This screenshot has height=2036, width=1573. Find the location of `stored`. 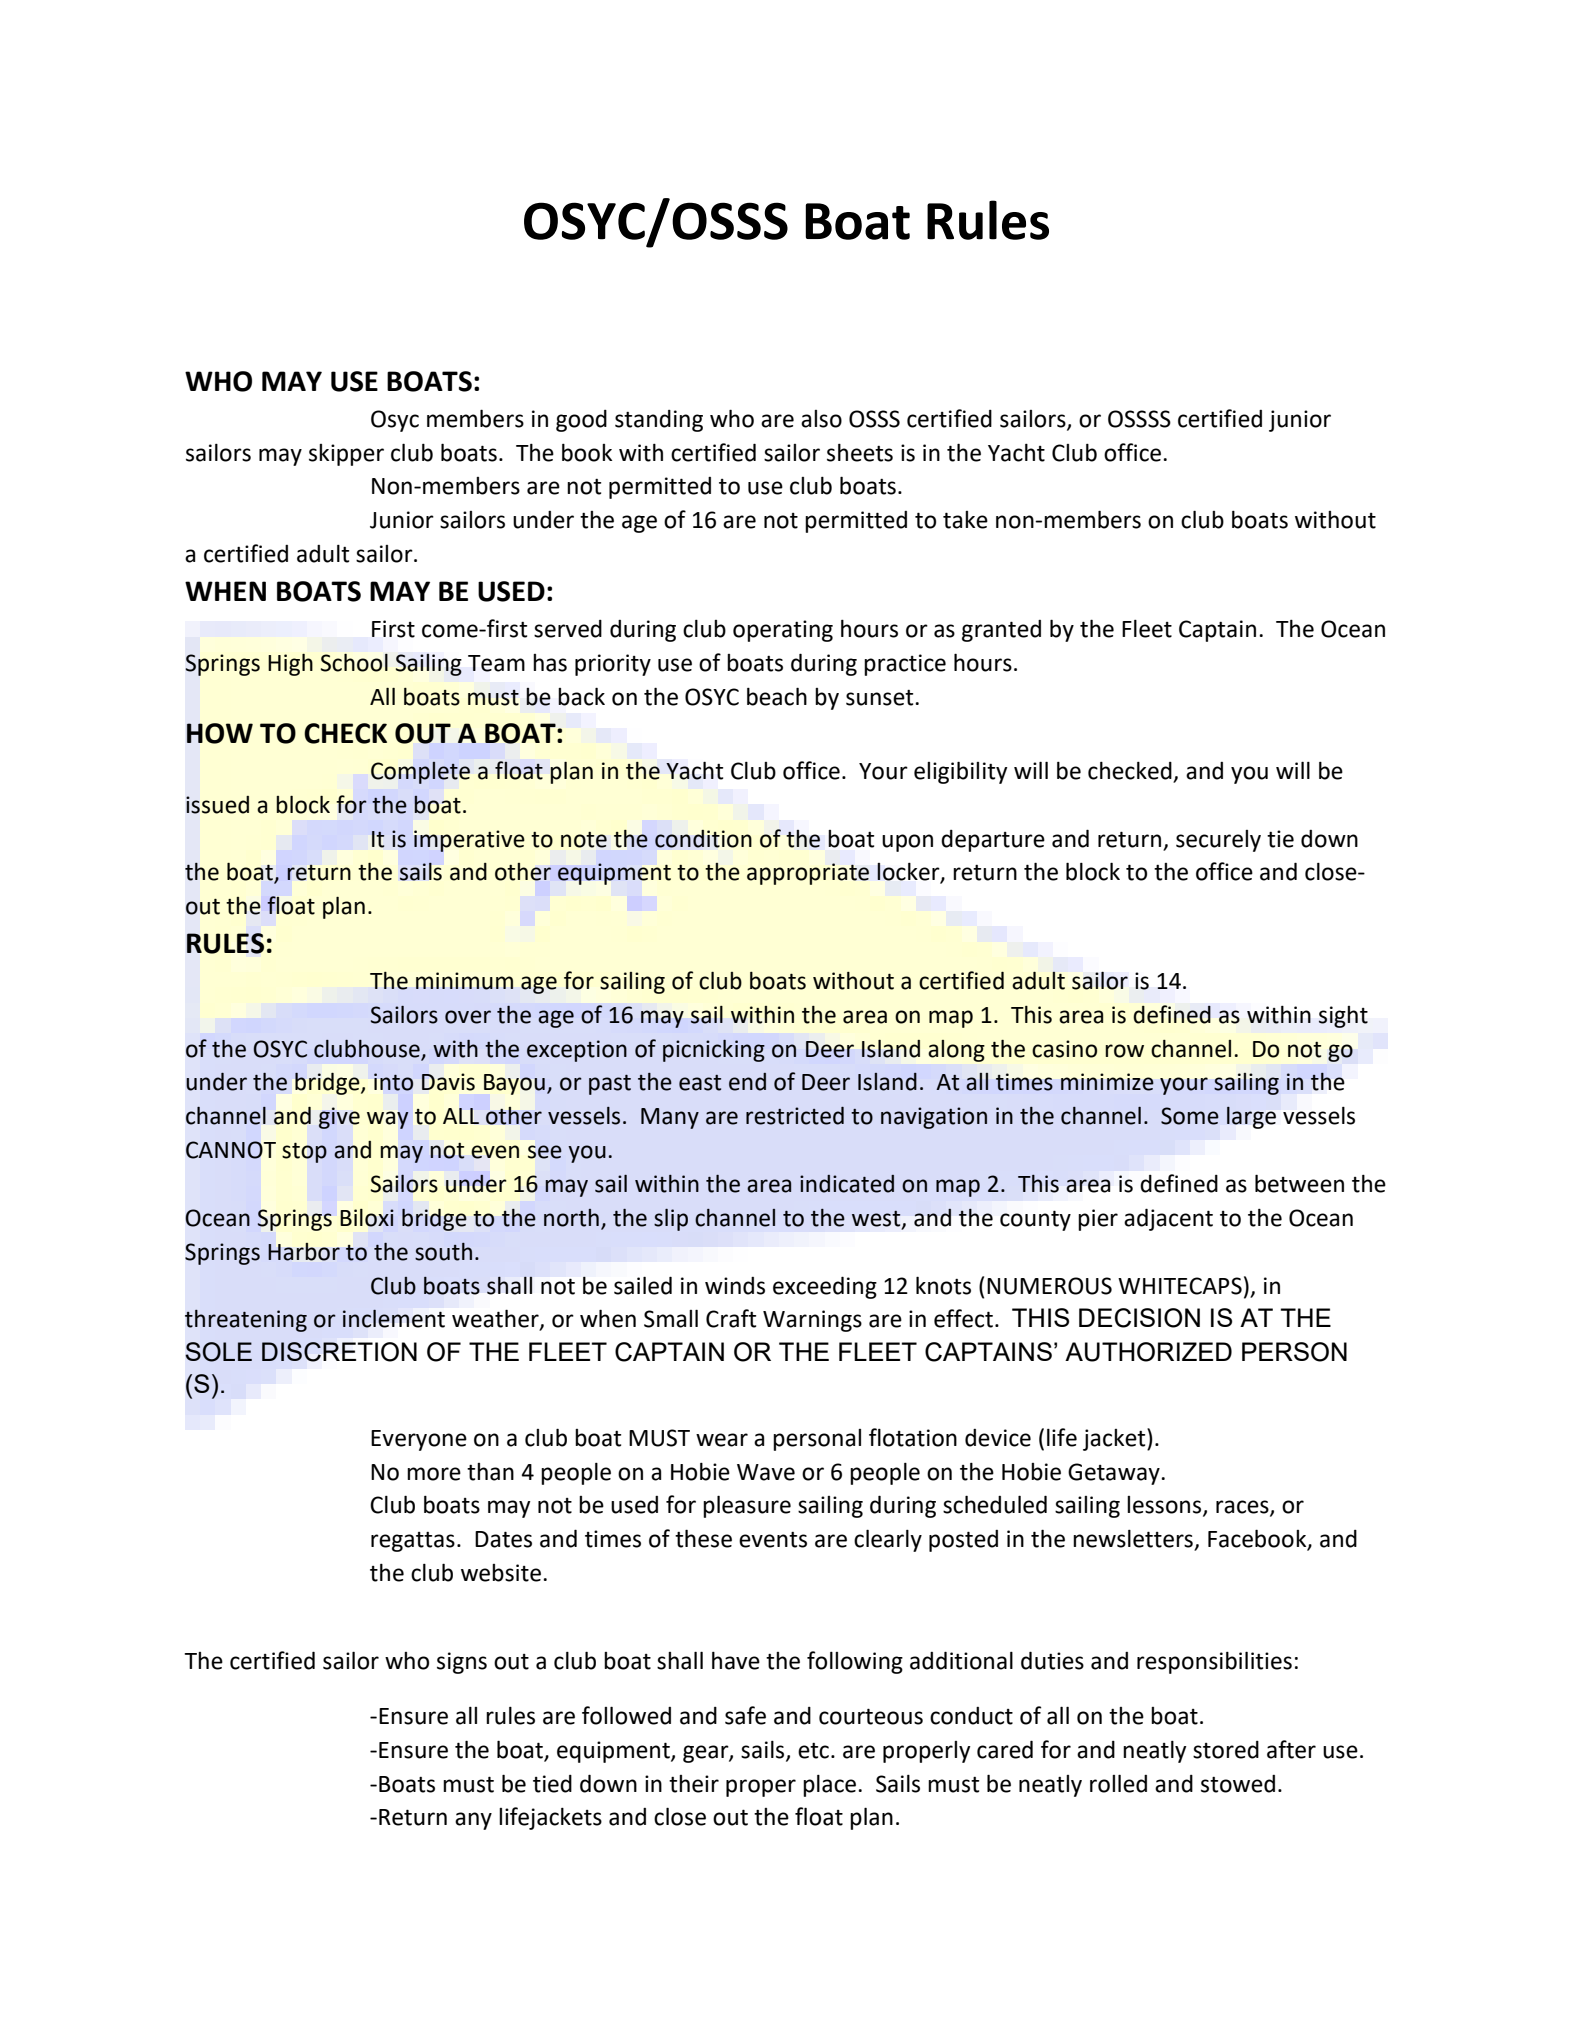

stored is located at coordinates (1226, 1750).
